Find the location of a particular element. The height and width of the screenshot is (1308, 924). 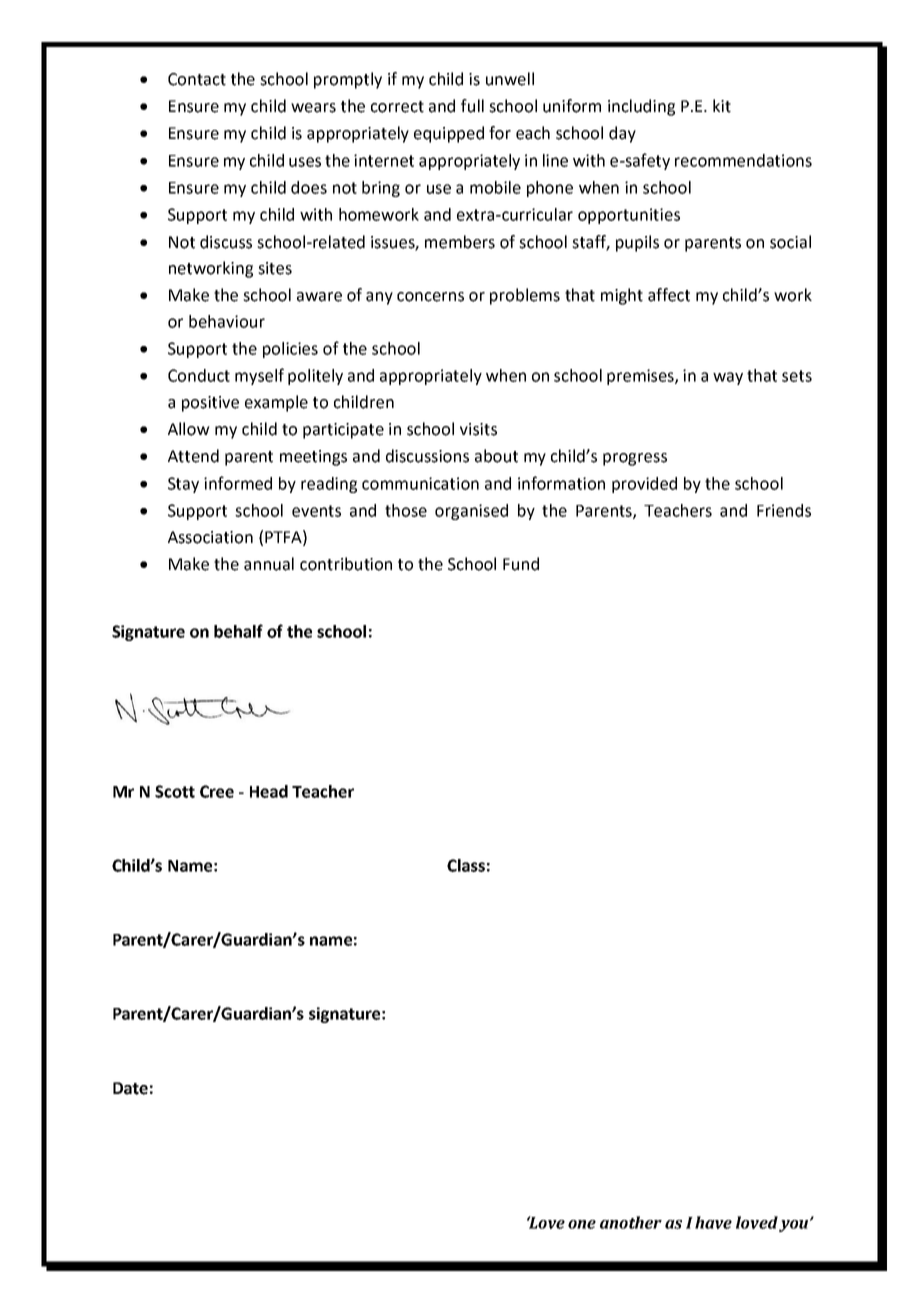

Conduct is located at coordinates (199, 375).
